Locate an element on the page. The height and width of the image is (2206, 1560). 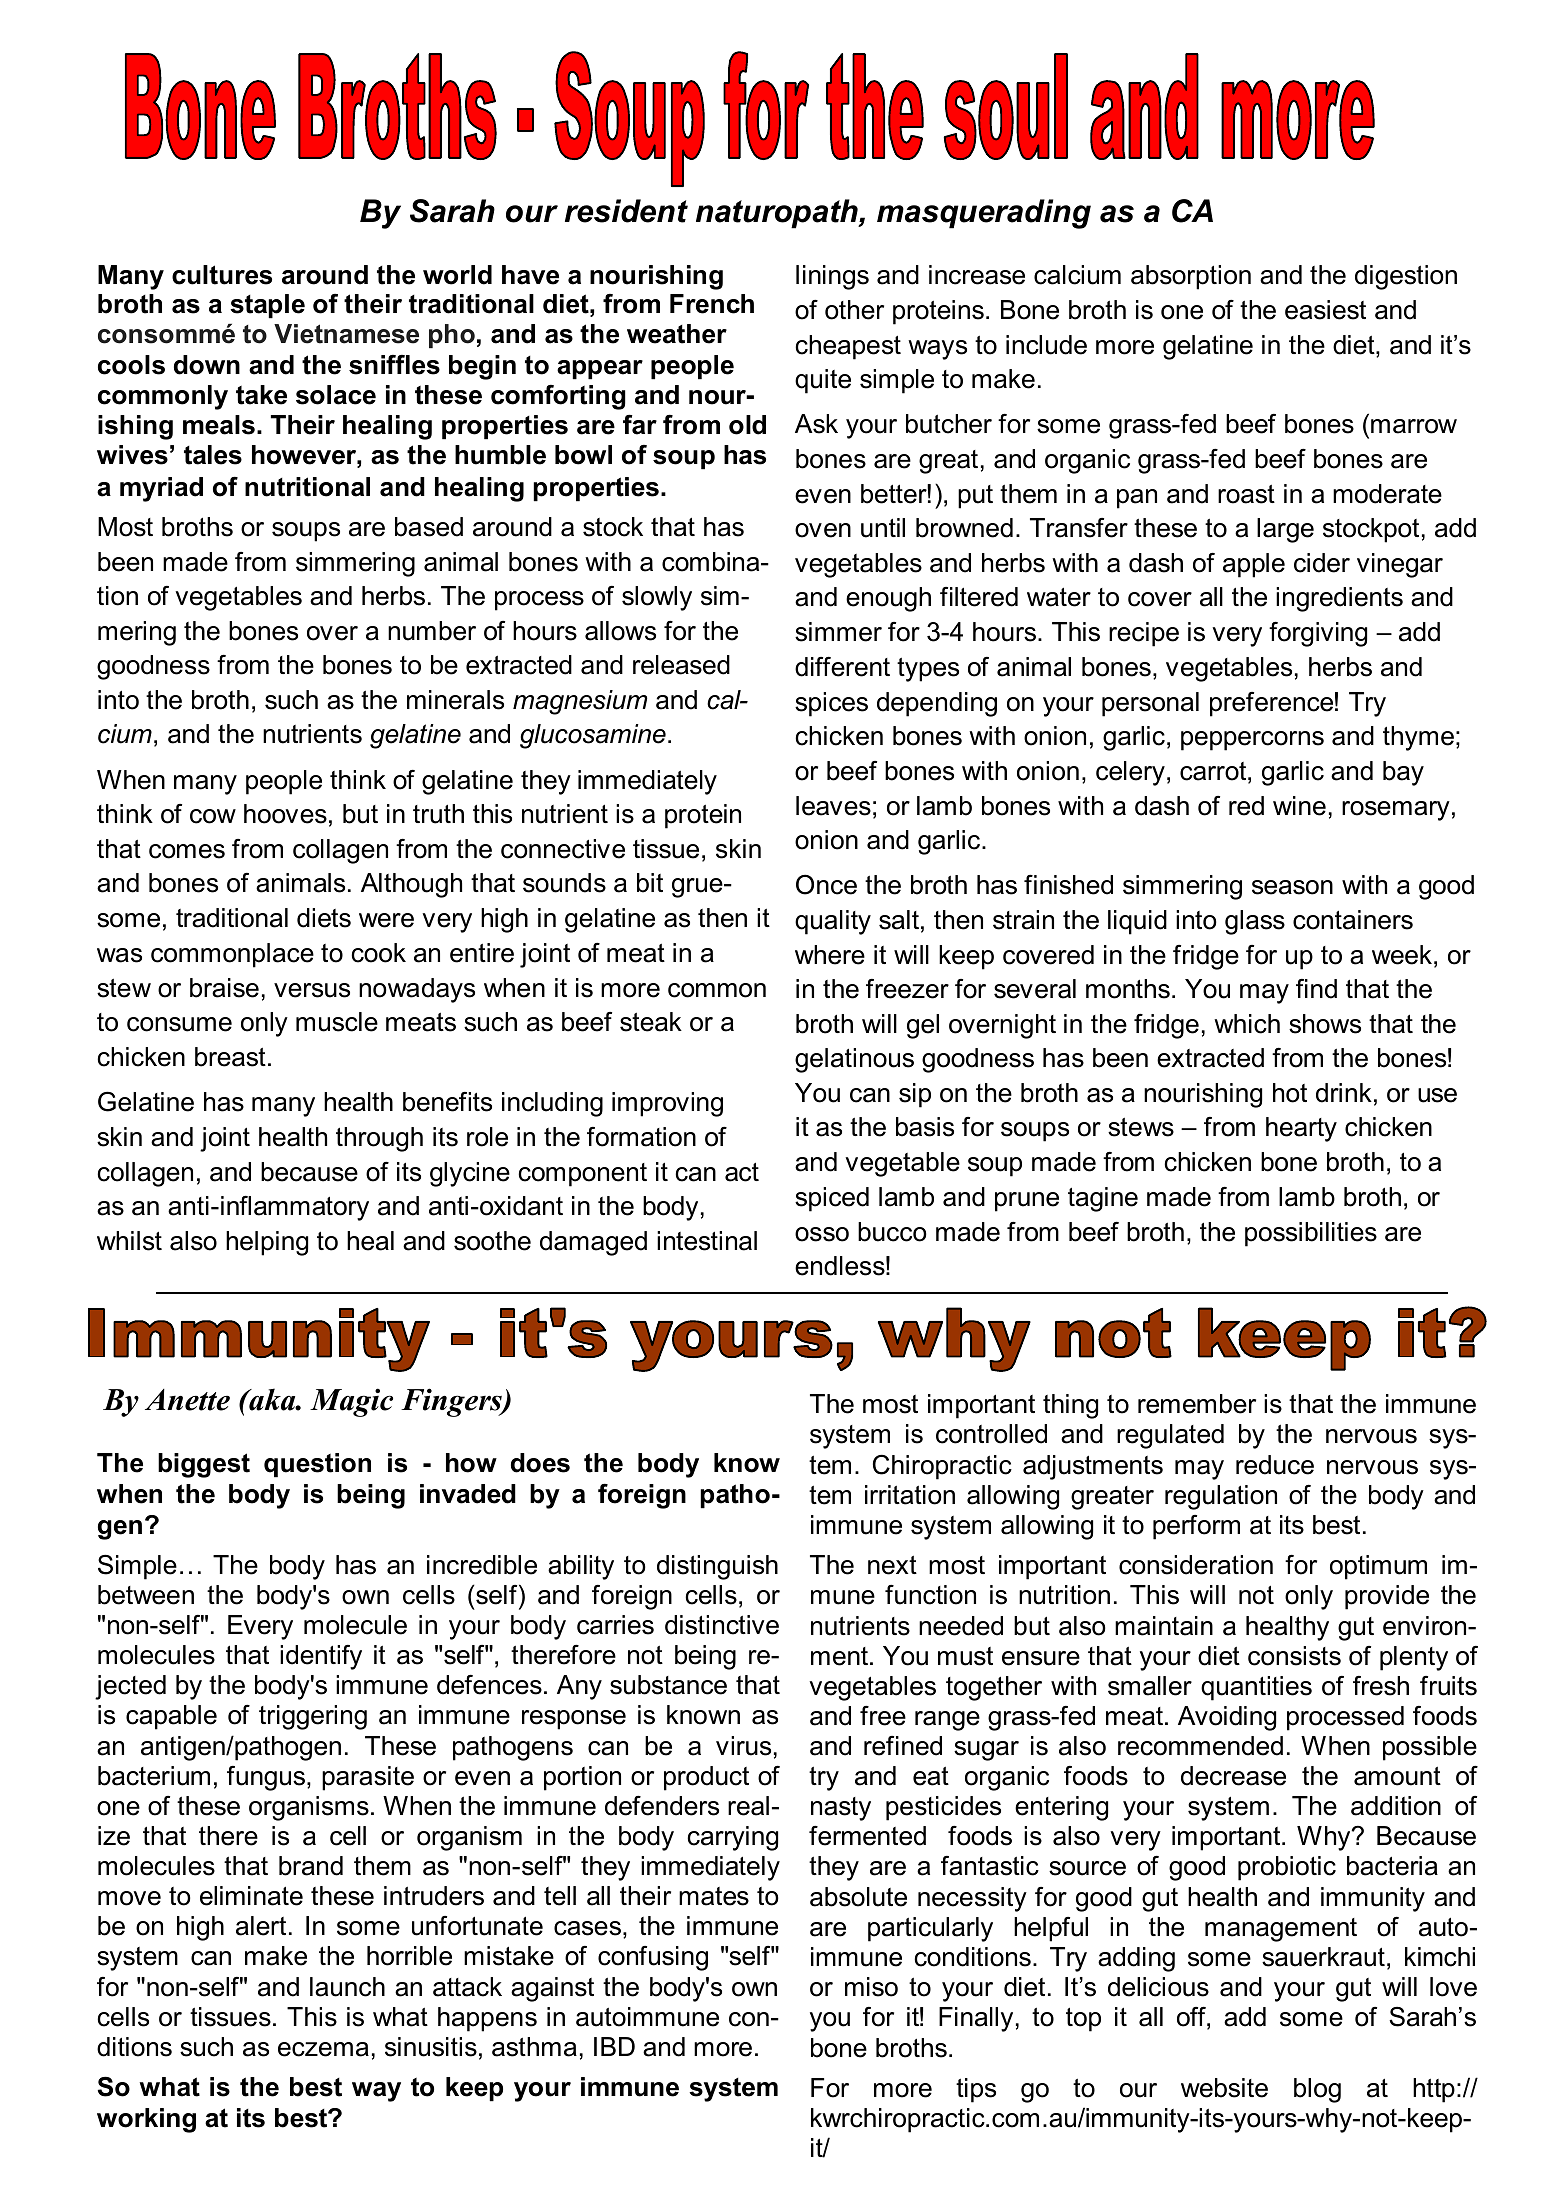
number is located at coordinates (432, 631).
